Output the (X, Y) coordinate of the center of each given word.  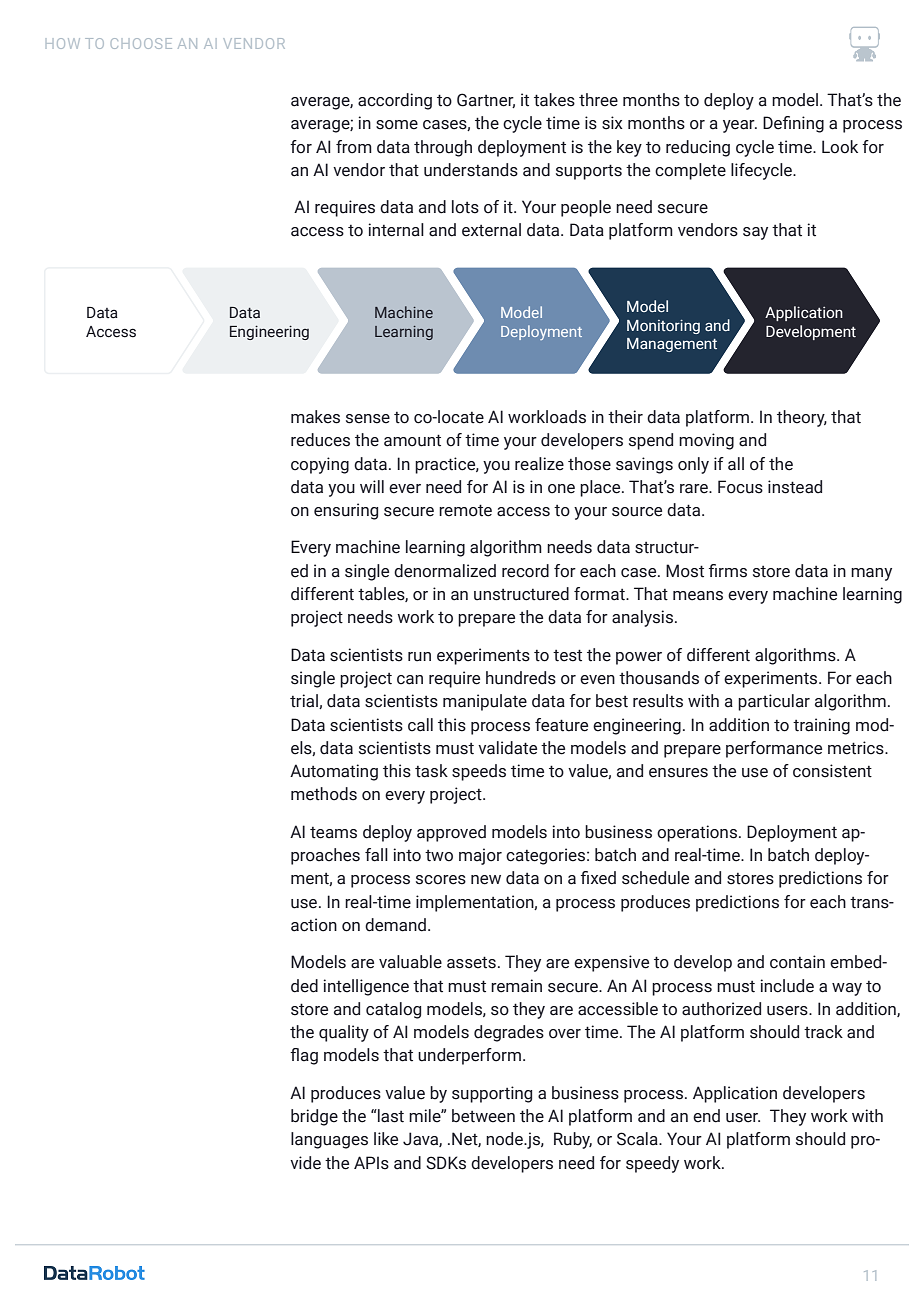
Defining (793, 124)
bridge (314, 1117)
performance (774, 749)
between (483, 1116)
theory (802, 418)
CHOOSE (141, 43)
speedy (652, 1164)
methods (324, 794)
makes (315, 417)
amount (412, 440)
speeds (479, 772)
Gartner (486, 100)
